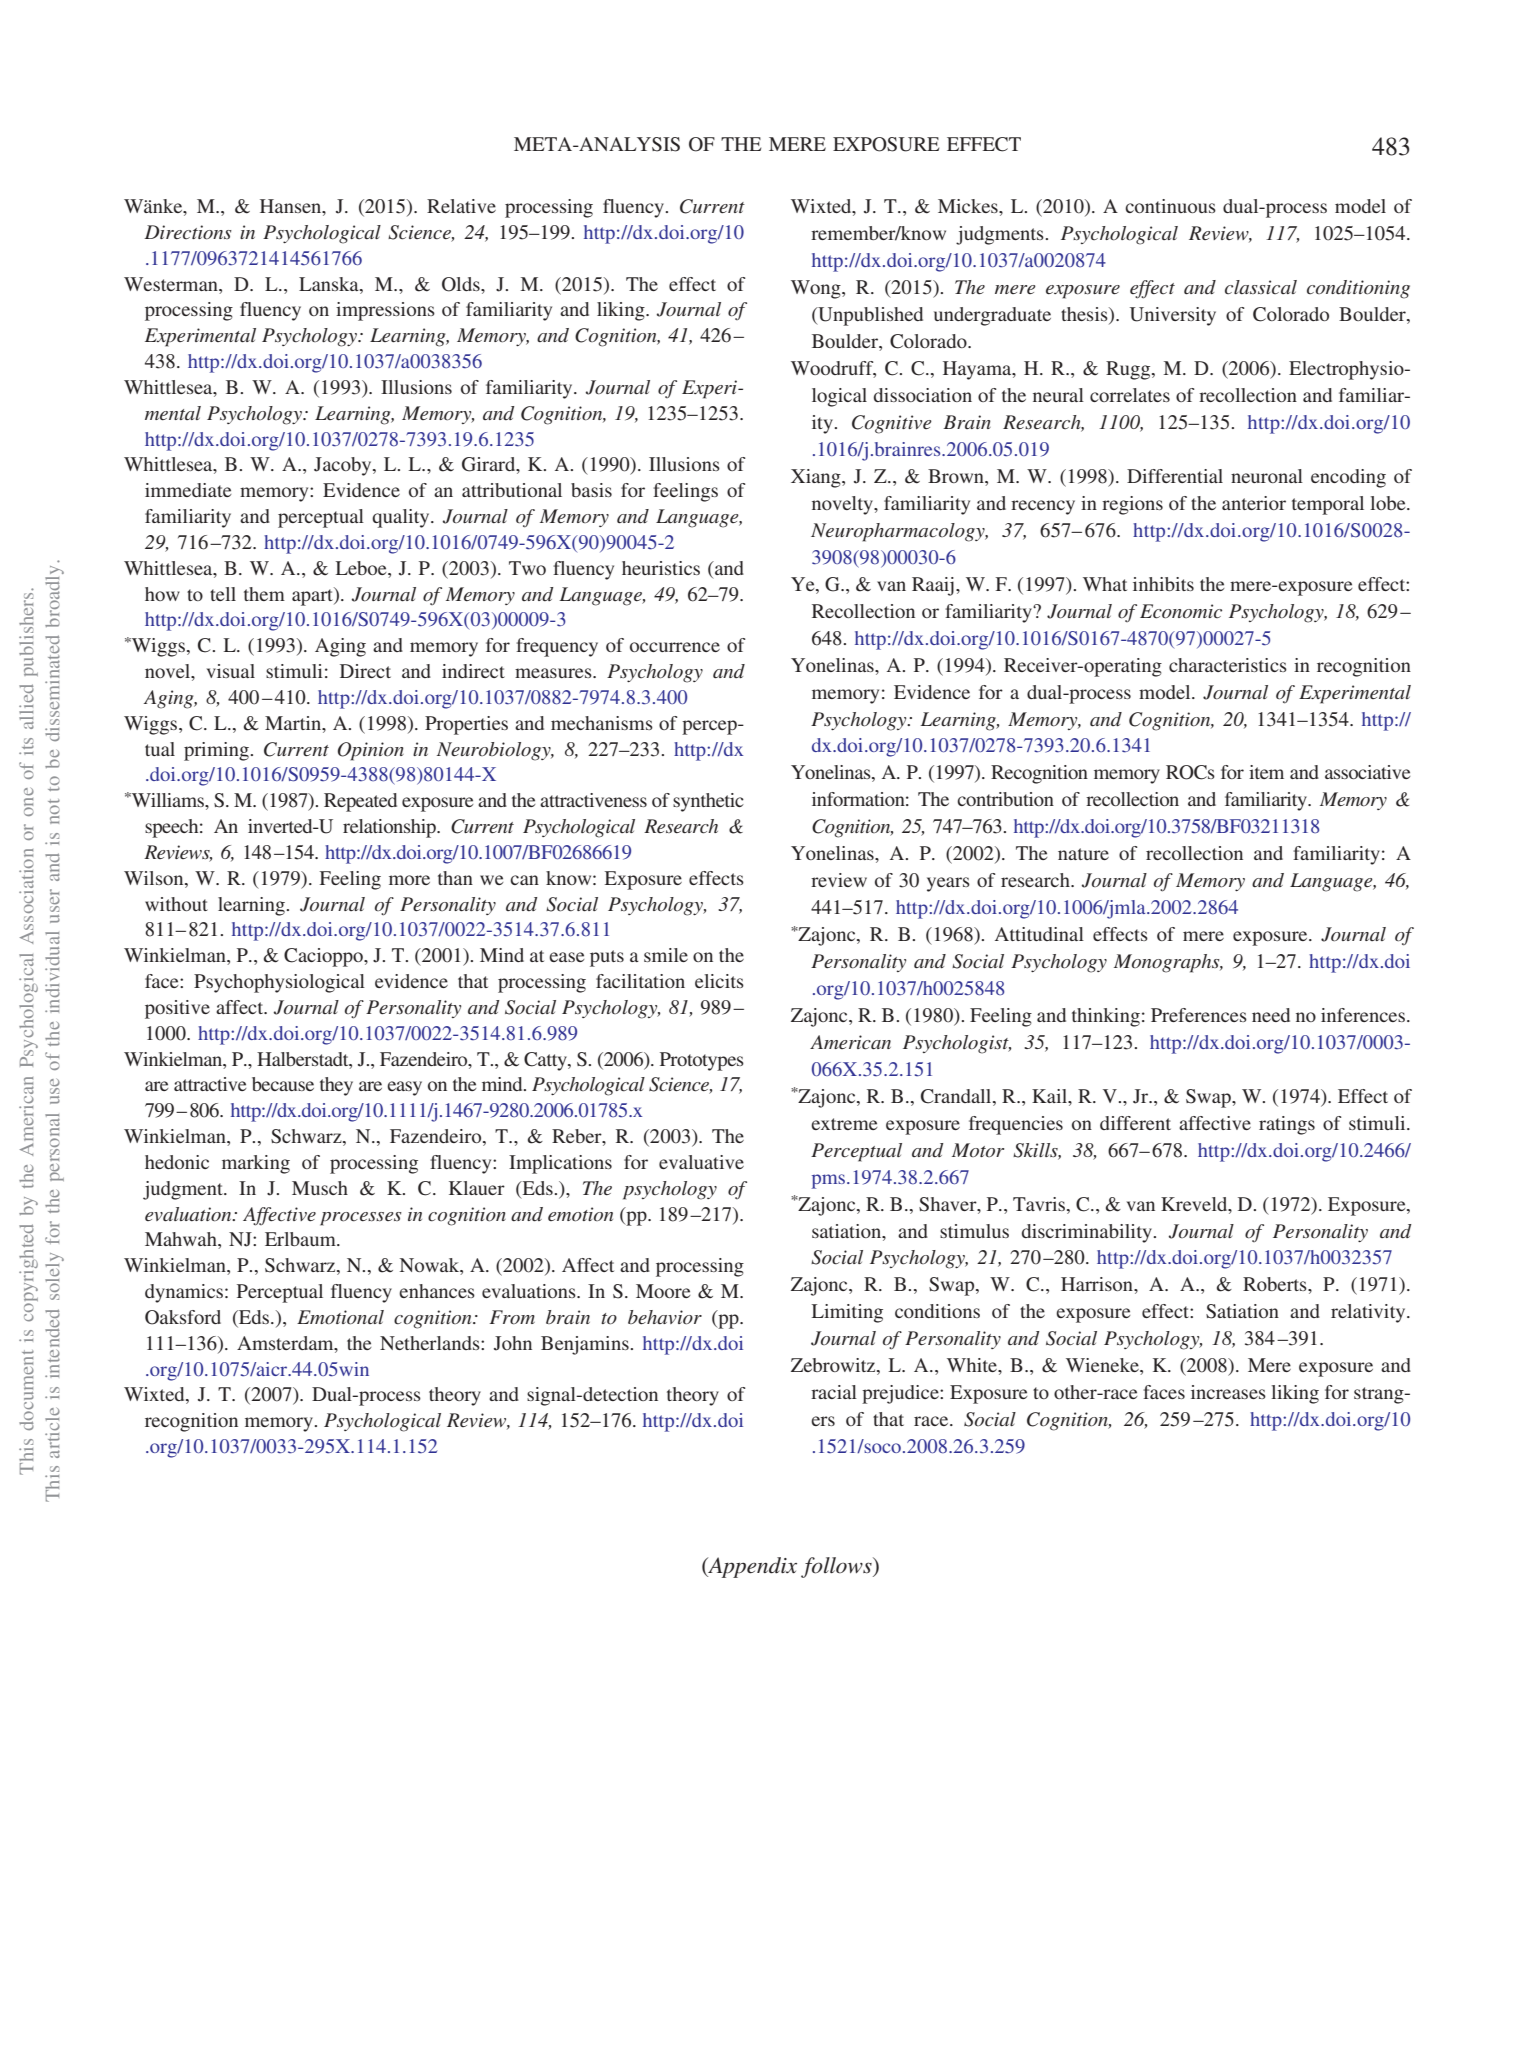 The image size is (1535, 2046). Describe the element at coordinates (1228, 665) in the page. I see `characteristics` at that location.
